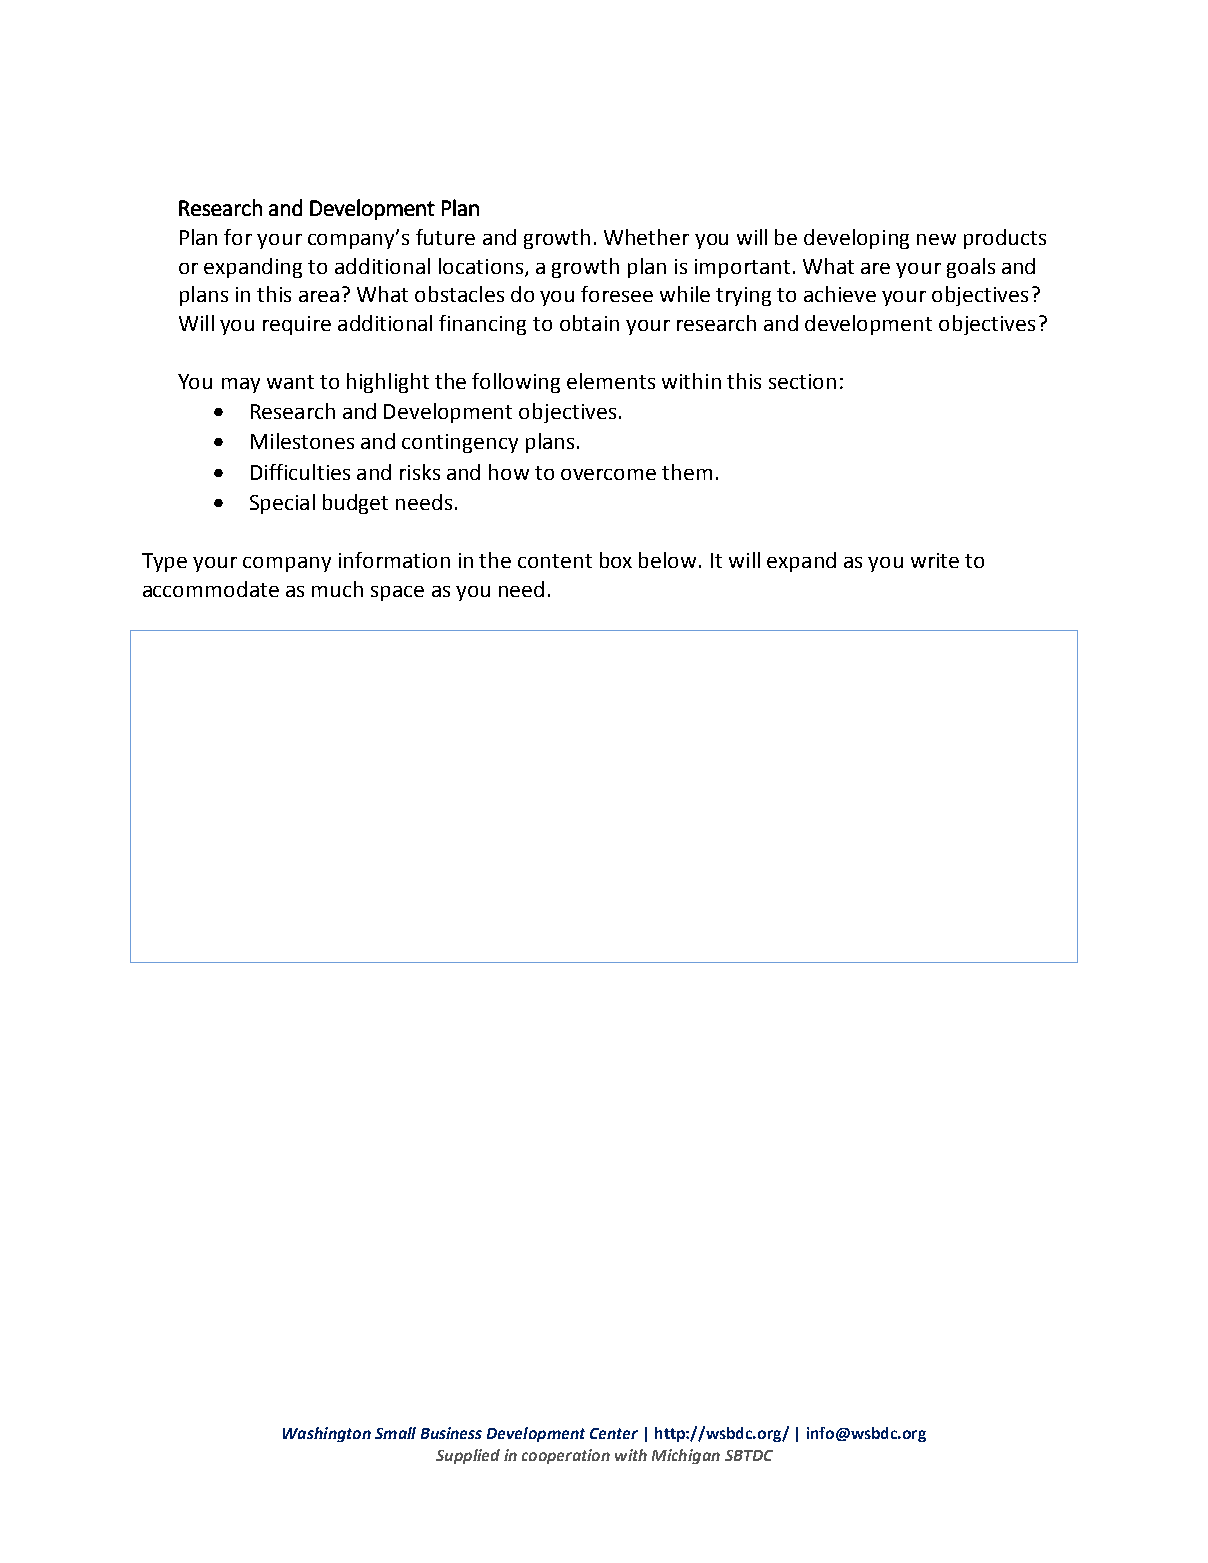 This document has width=1208, height=1563. I want to click on below, so click(669, 560).
